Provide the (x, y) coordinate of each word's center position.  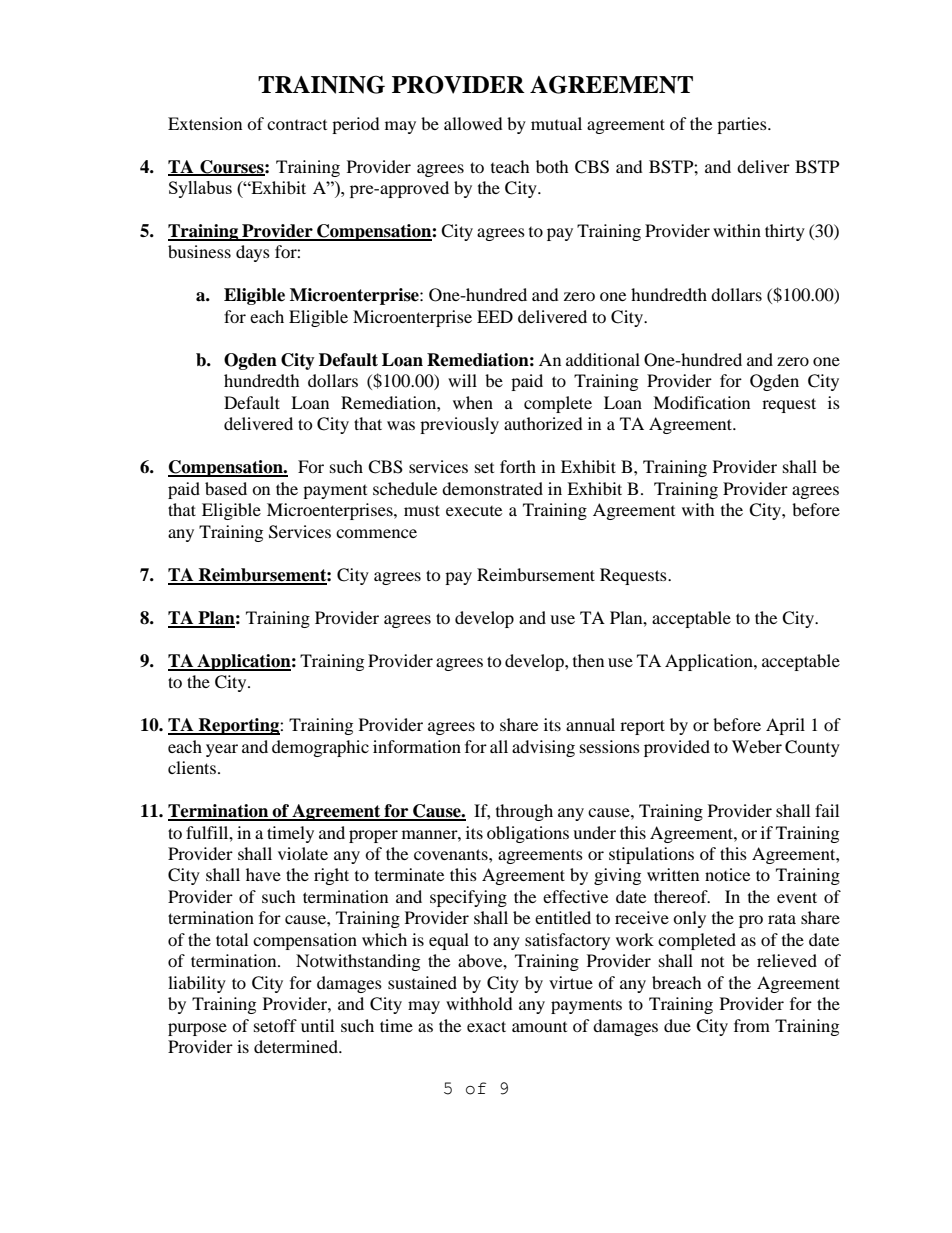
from (752, 1025)
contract (297, 125)
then (588, 660)
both (552, 166)
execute (474, 511)
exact (486, 1026)
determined (297, 1046)
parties (743, 125)
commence (376, 533)
